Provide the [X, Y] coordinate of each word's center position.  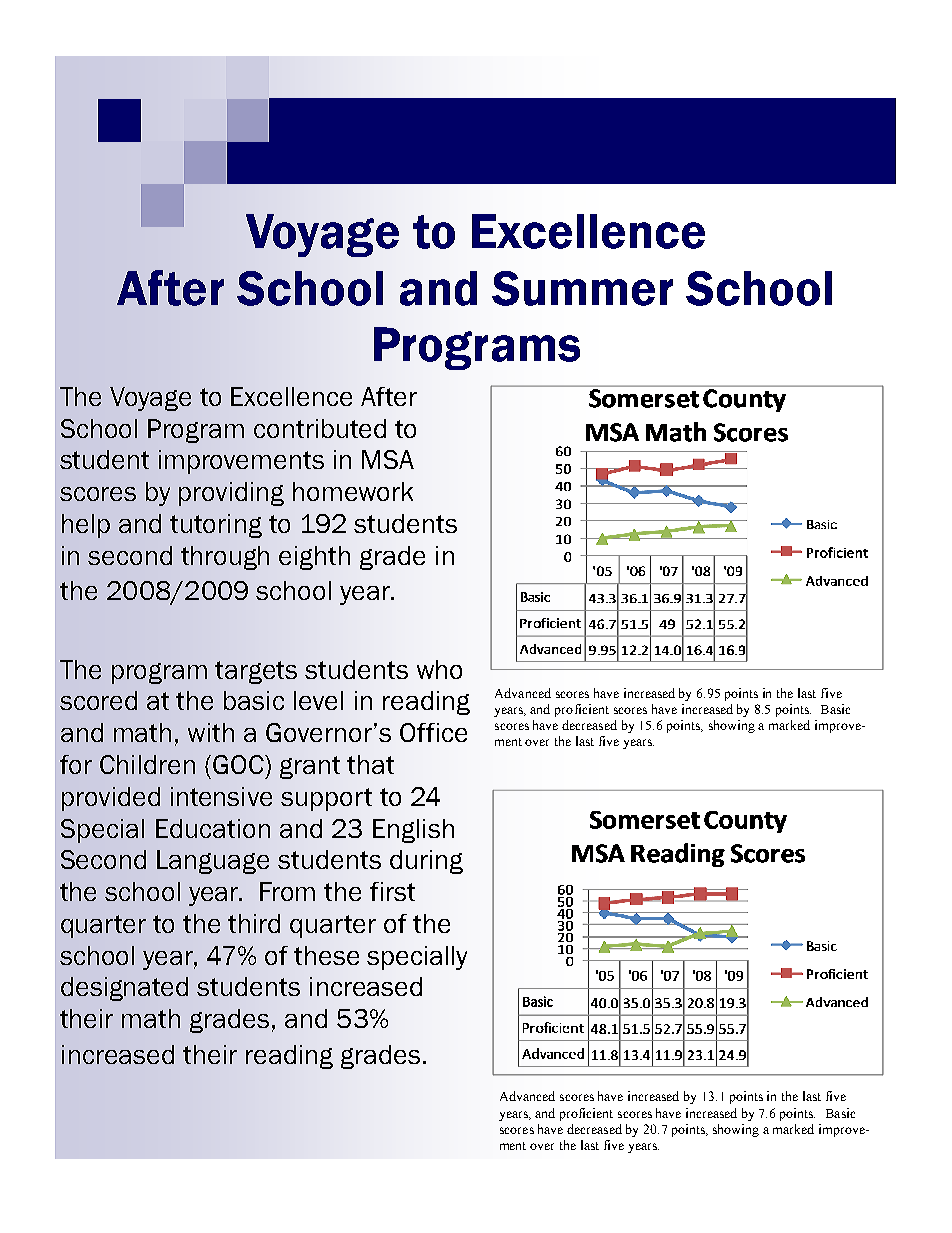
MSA [388, 459]
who [439, 669]
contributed [320, 428]
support [326, 799]
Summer [582, 288]
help [86, 526]
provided [111, 799]
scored [98, 700]
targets [256, 672]
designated [124, 989]
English [413, 831]
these [326, 955]
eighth [314, 558]
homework [353, 491]
